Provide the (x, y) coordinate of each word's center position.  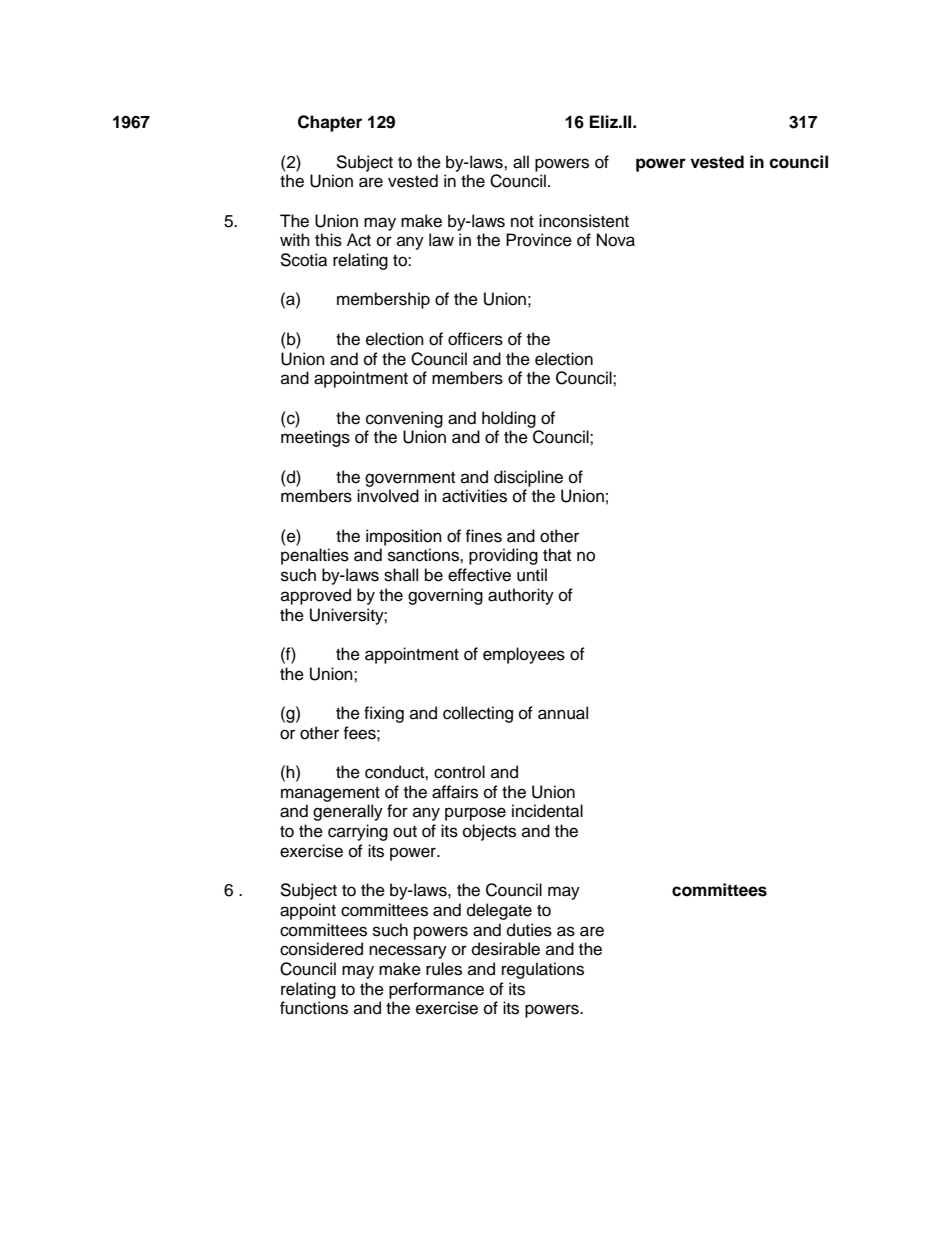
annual (563, 713)
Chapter (330, 123)
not (522, 222)
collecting (478, 714)
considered (321, 949)
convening (404, 419)
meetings (315, 438)
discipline (528, 478)
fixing (384, 714)
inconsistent (584, 221)
